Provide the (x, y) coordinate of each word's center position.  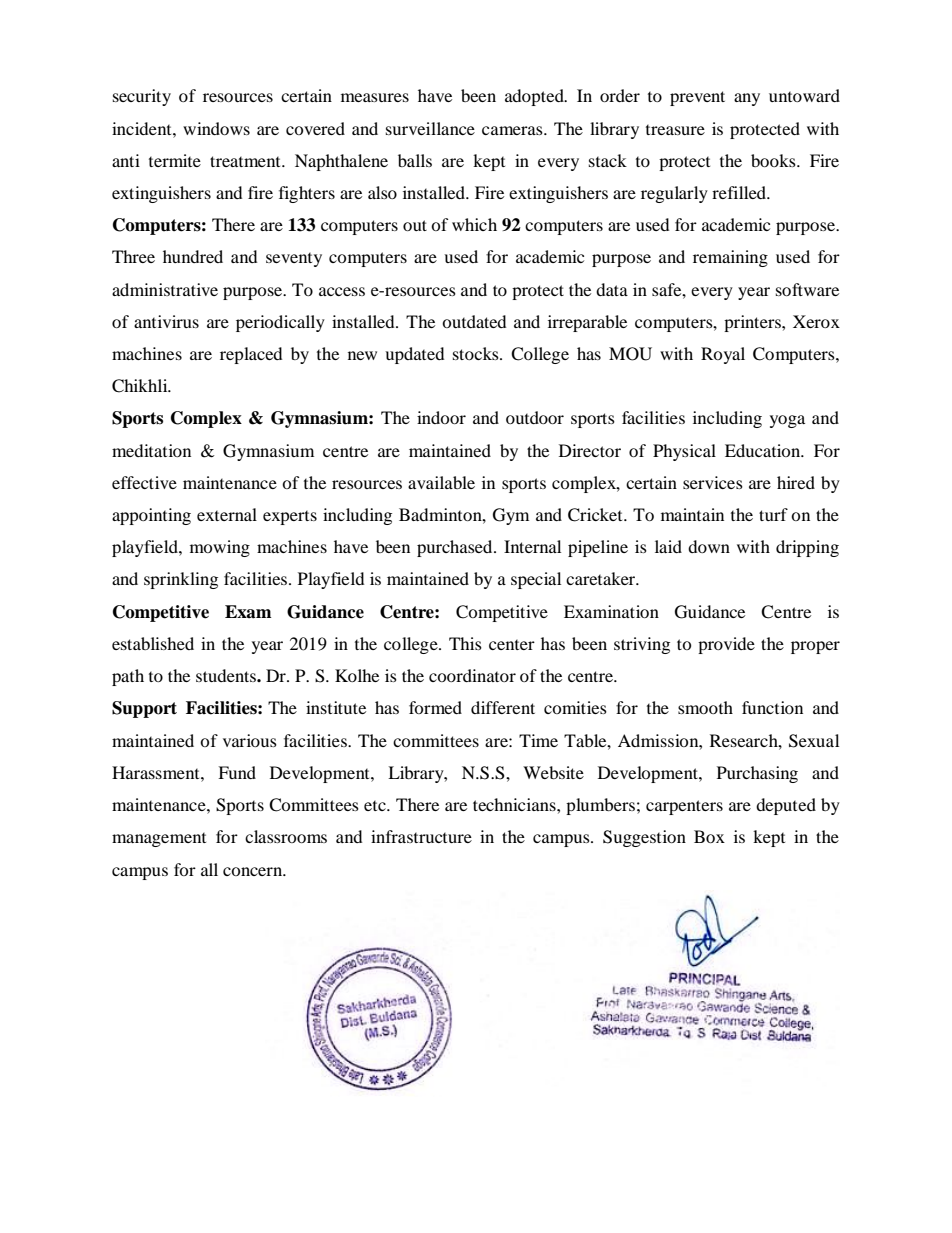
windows (216, 128)
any (747, 99)
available (441, 482)
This (465, 643)
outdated (474, 321)
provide (726, 645)
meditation (151, 450)
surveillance (430, 128)
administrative (165, 289)
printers (753, 323)
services (713, 482)
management (159, 839)
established (153, 643)
